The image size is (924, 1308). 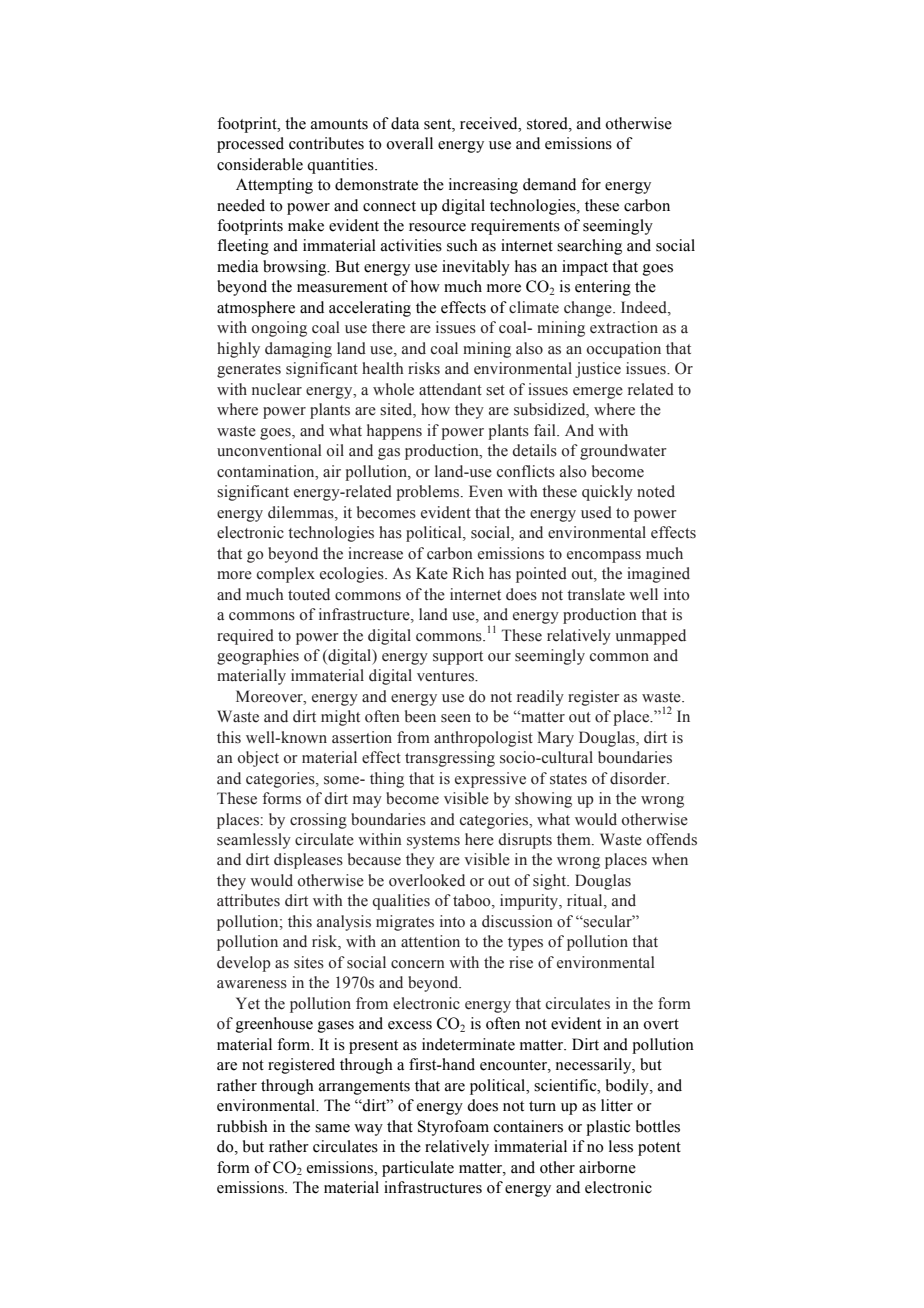 I want to click on Styrofoam, so click(x=453, y=1128).
